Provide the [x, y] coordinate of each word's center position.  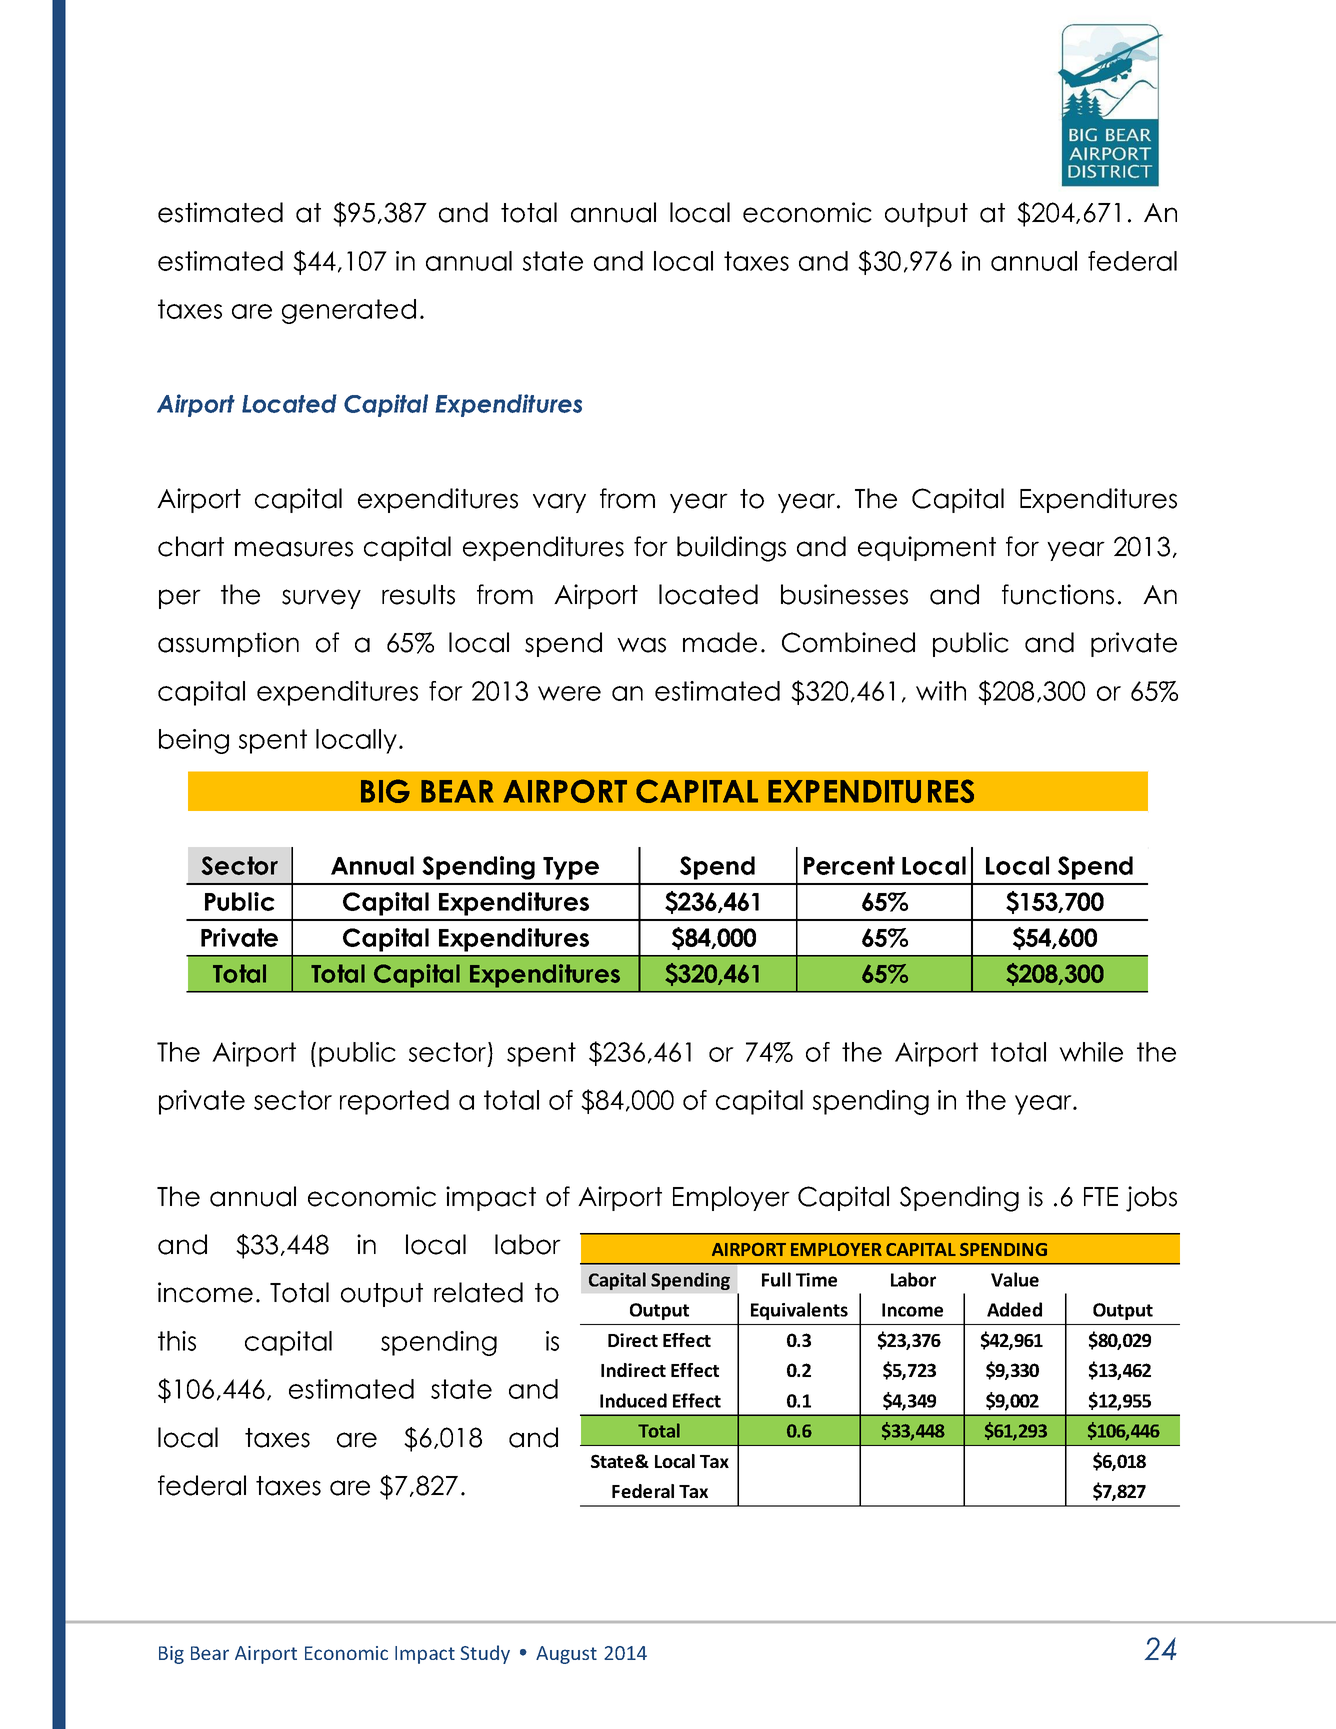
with [941, 691]
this [177, 1341]
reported [394, 1102]
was [641, 645]
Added [1014, 1309]
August [566, 1655]
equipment [927, 548]
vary [559, 503]
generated [349, 311]
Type [571, 868]
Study [485, 1654]
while [1091, 1052]
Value [1015, 1279]
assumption [228, 644]
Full [776, 1279]
